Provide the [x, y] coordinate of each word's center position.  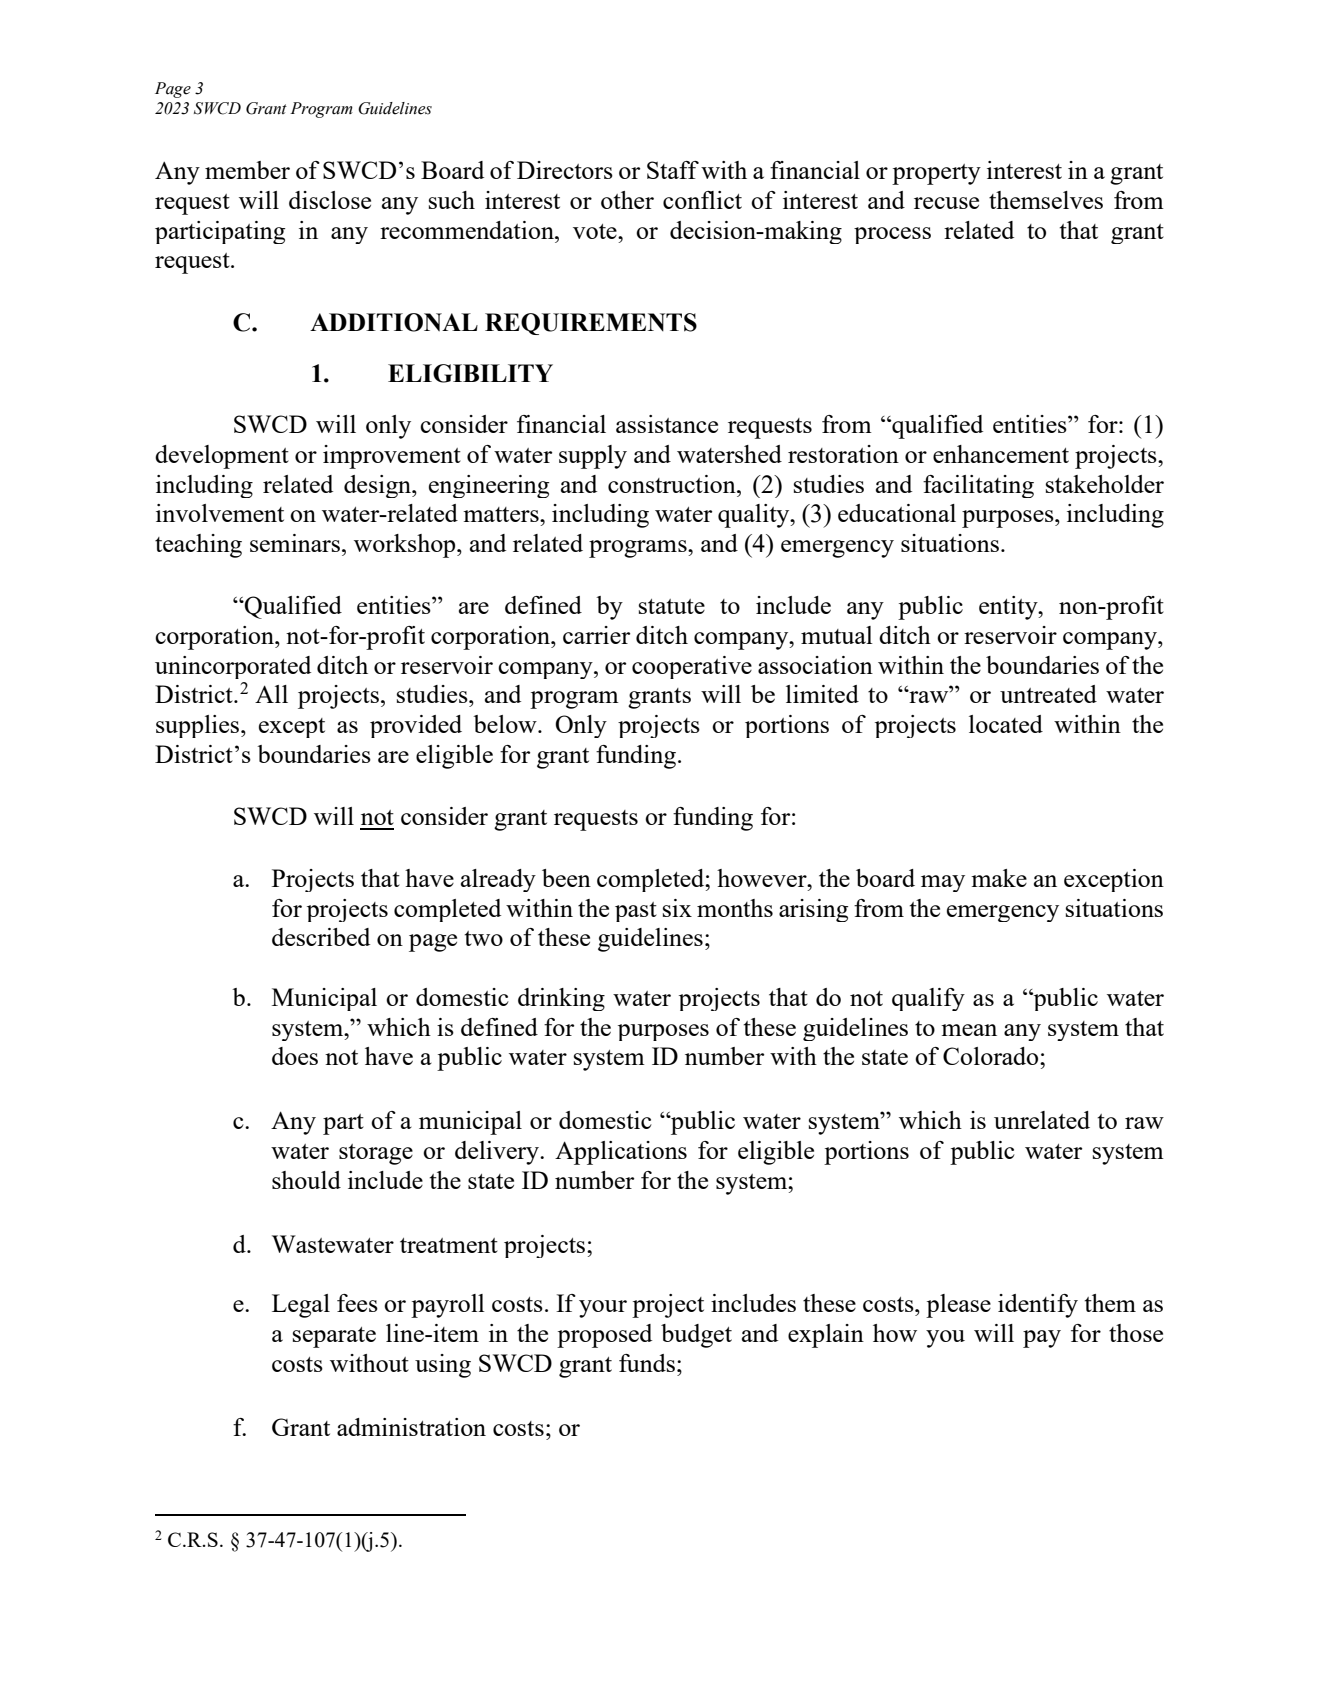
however [763, 878]
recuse [946, 203]
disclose [330, 200]
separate [334, 1337]
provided [416, 726]
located [1006, 724]
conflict [702, 200]
